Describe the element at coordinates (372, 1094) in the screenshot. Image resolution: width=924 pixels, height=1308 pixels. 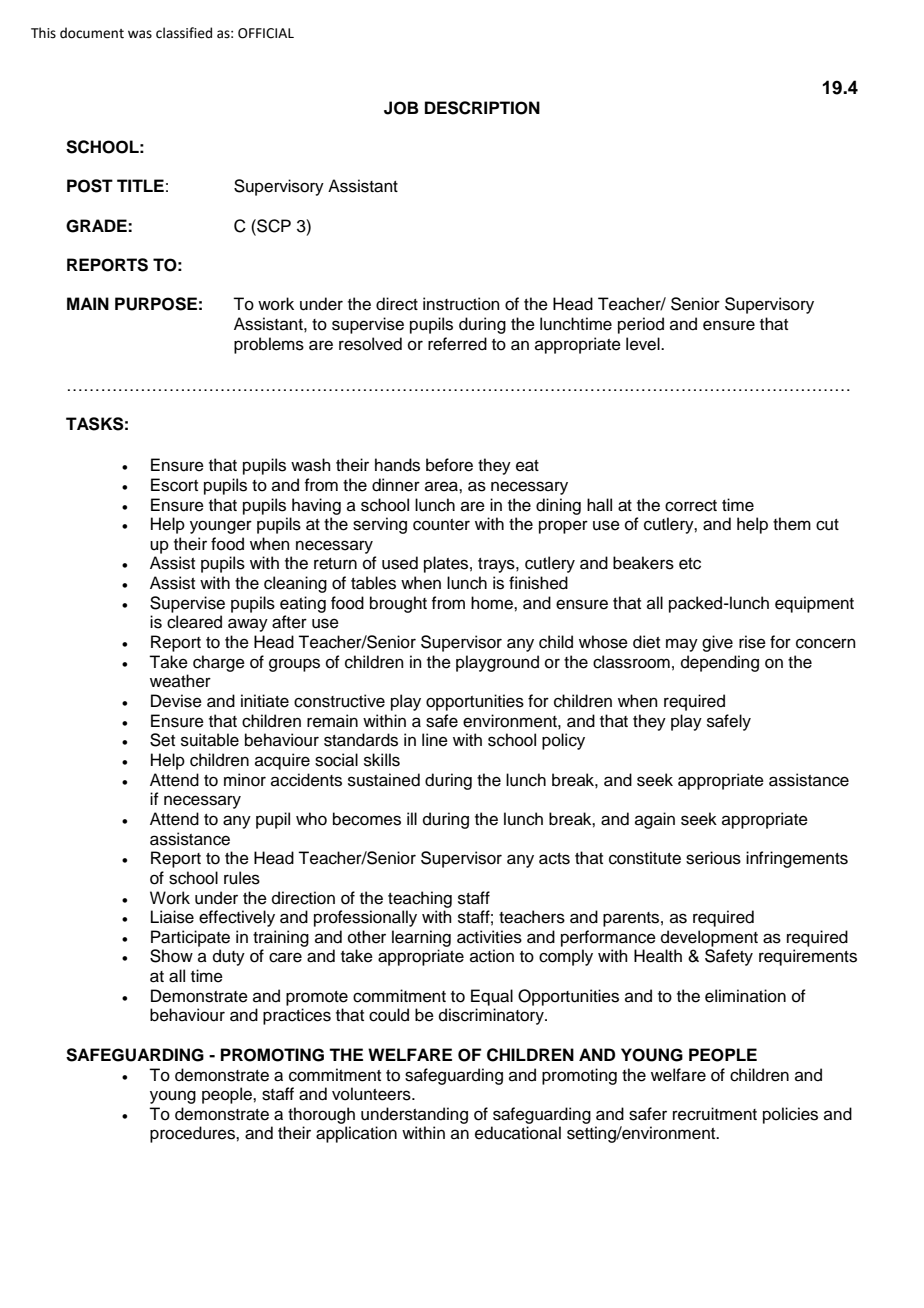
I see `volunteers` at that location.
